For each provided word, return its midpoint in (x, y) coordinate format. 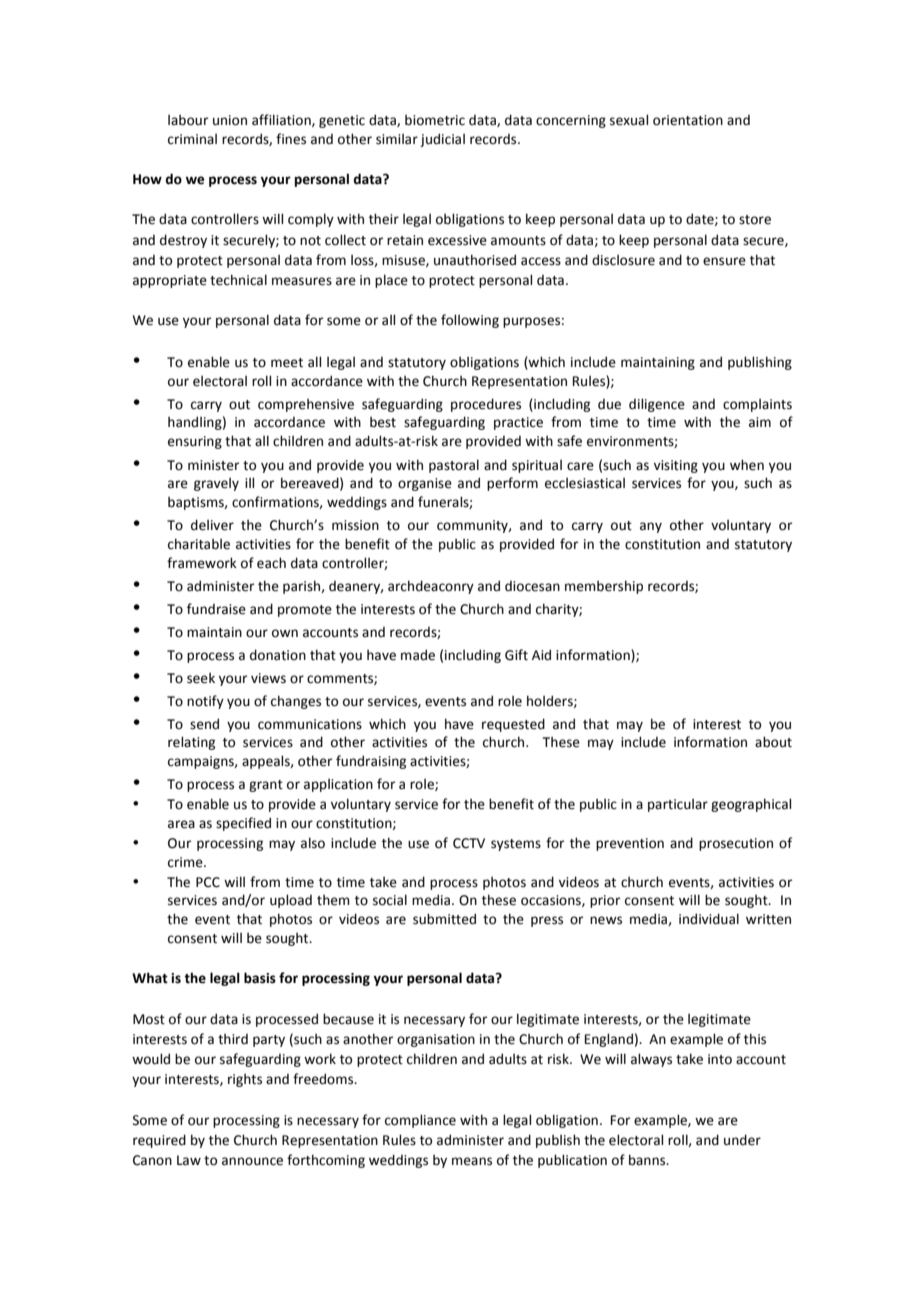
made (418, 655)
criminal (192, 139)
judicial (442, 140)
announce (252, 1161)
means (472, 1161)
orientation (688, 120)
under (742, 1140)
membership (604, 587)
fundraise (216, 609)
